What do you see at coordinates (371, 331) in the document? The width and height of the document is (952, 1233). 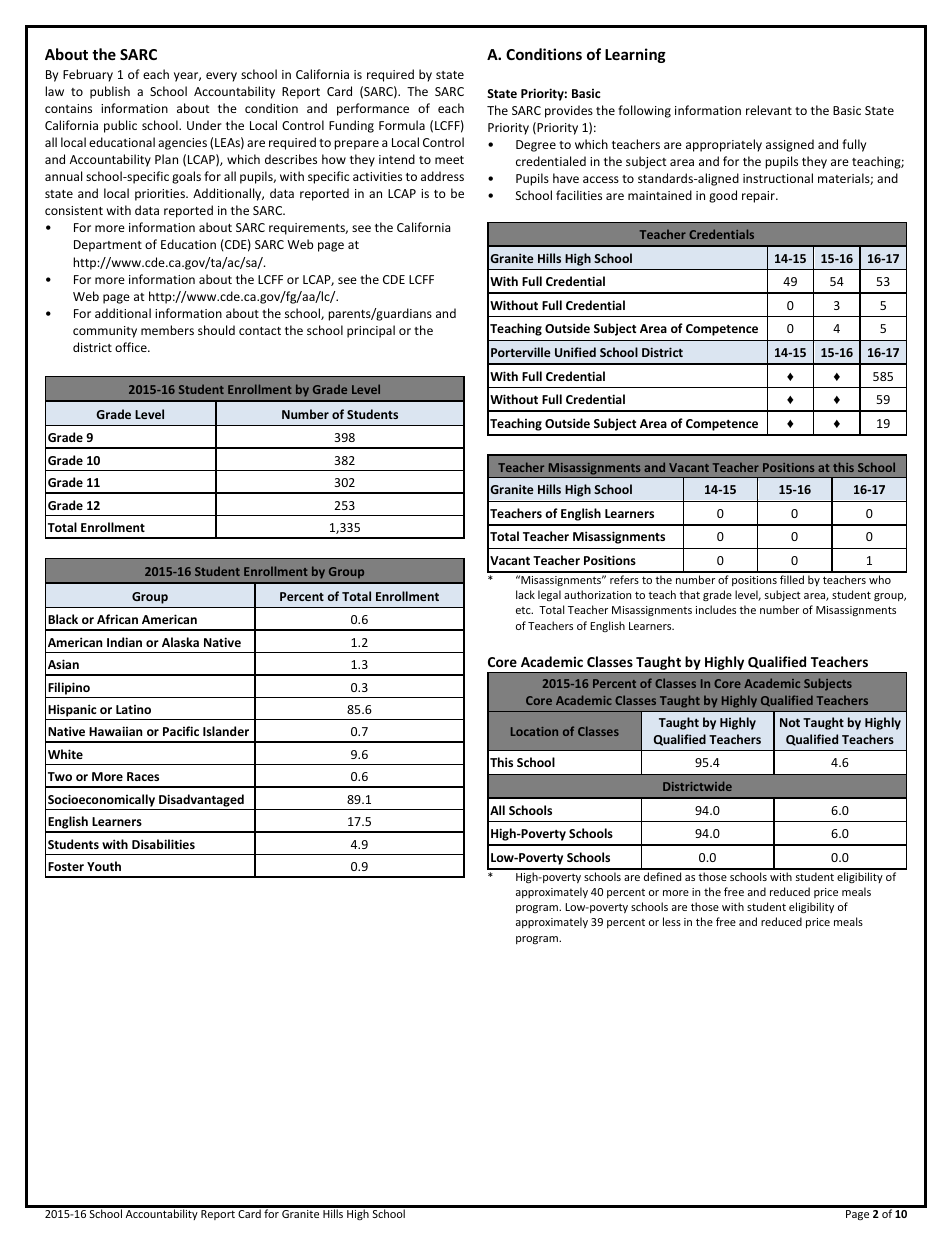 I see `principal` at bounding box center [371, 331].
